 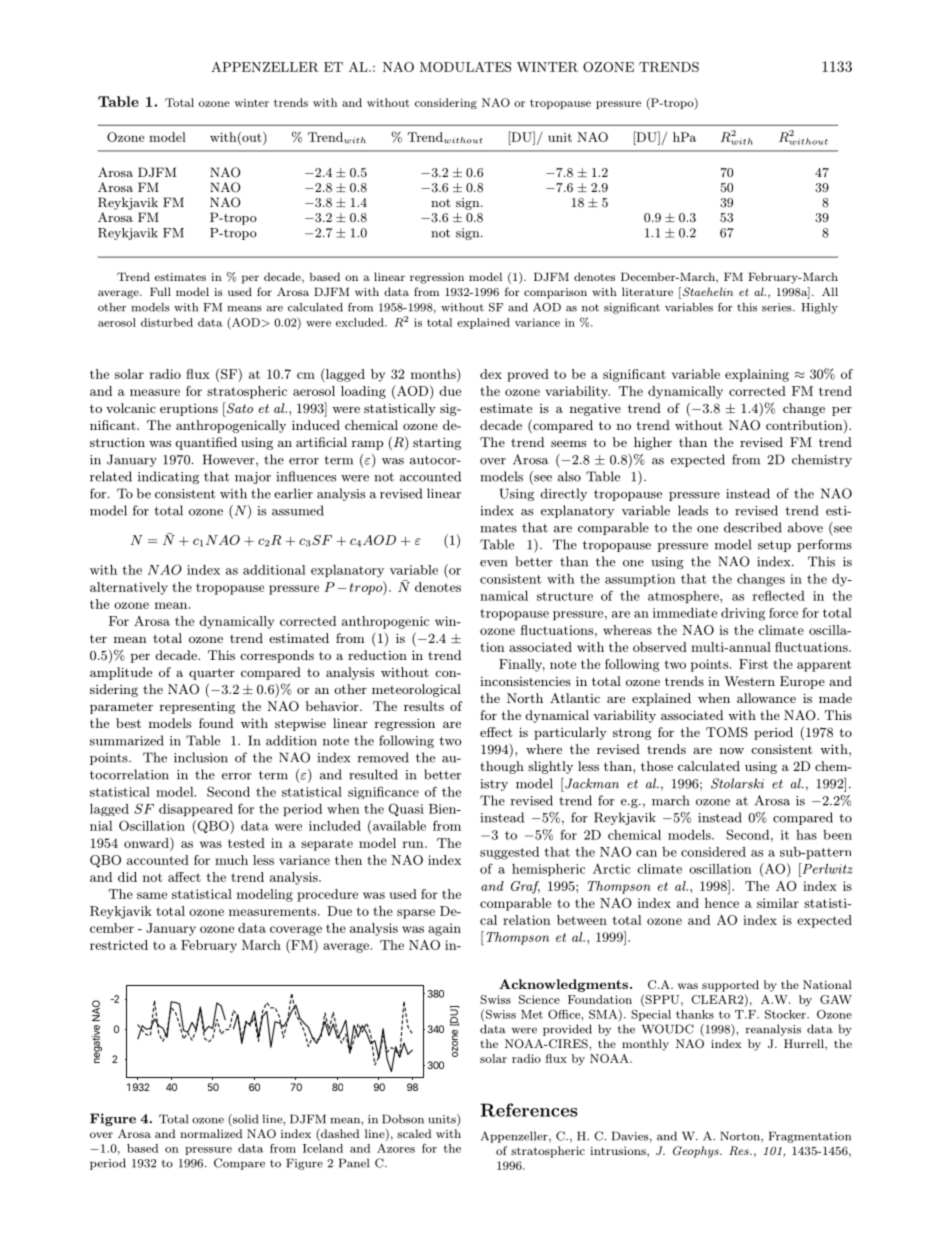 What do you see at coordinates (465, 67) in the page?
I see `MODULATES` at bounding box center [465, 67].
